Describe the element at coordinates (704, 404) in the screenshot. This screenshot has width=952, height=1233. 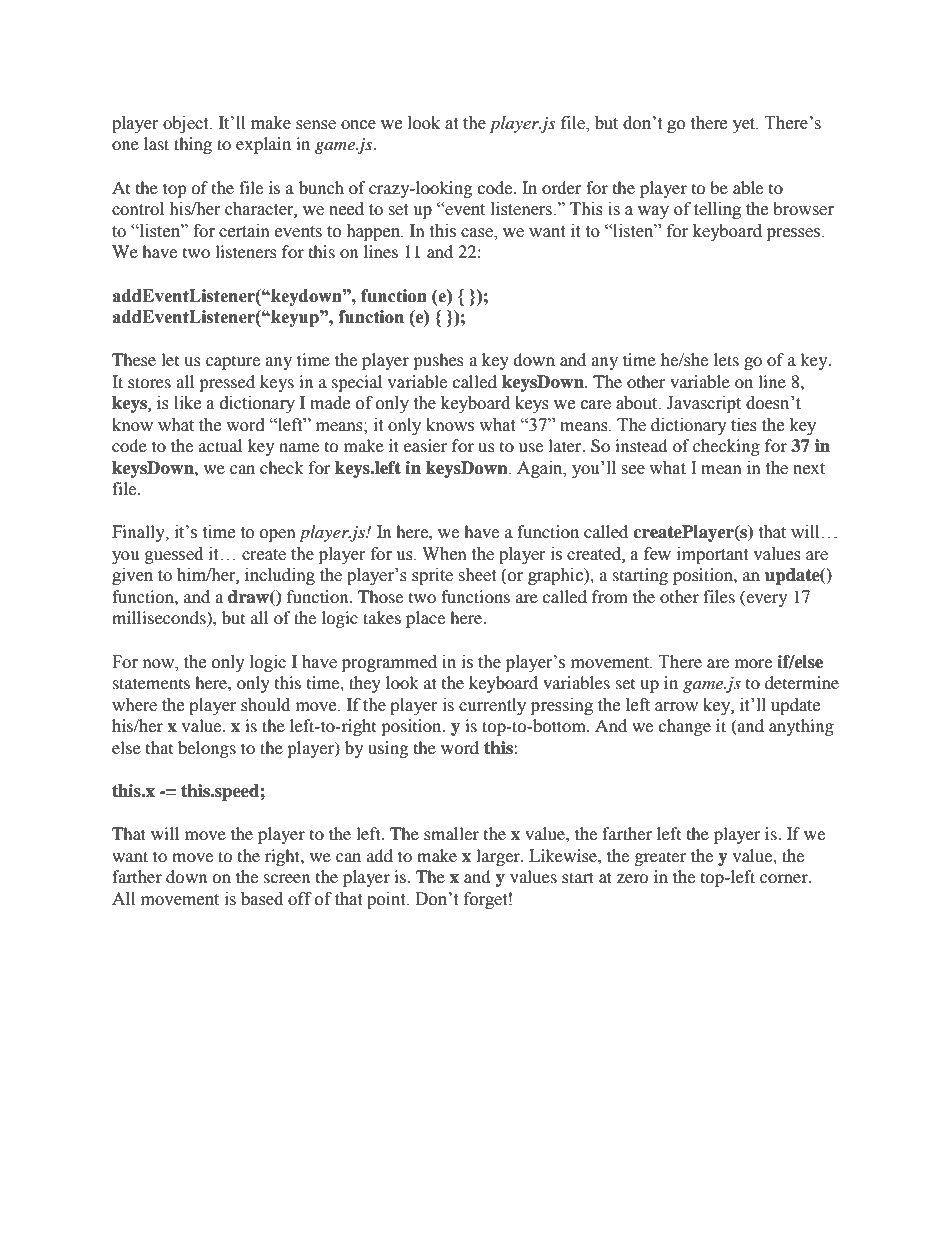
I see `Javascript` at that location.
